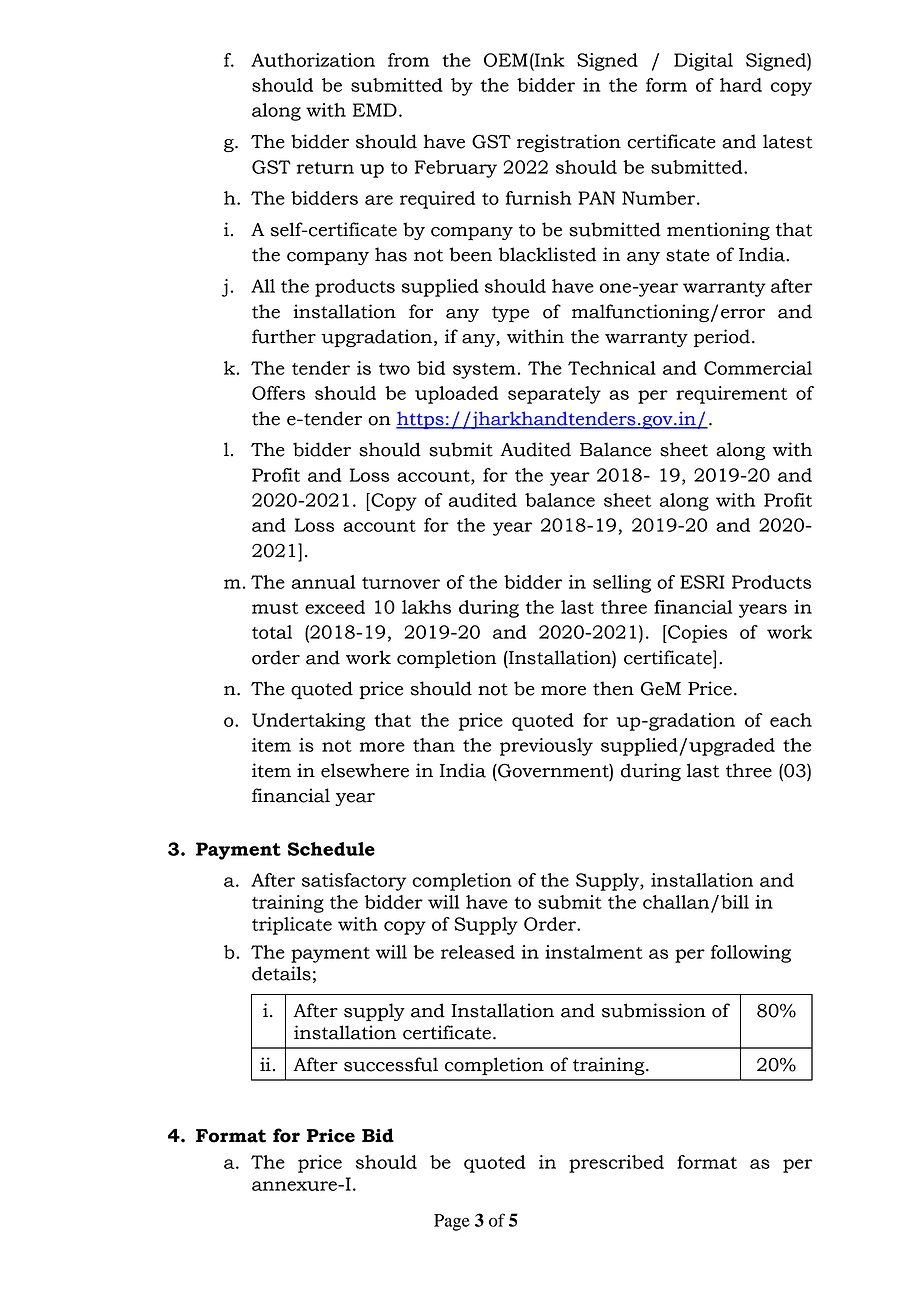  What do you see at coordinates (616, 1164) in the image?
I see `prescribed` at bounding box center [616, 1164].
